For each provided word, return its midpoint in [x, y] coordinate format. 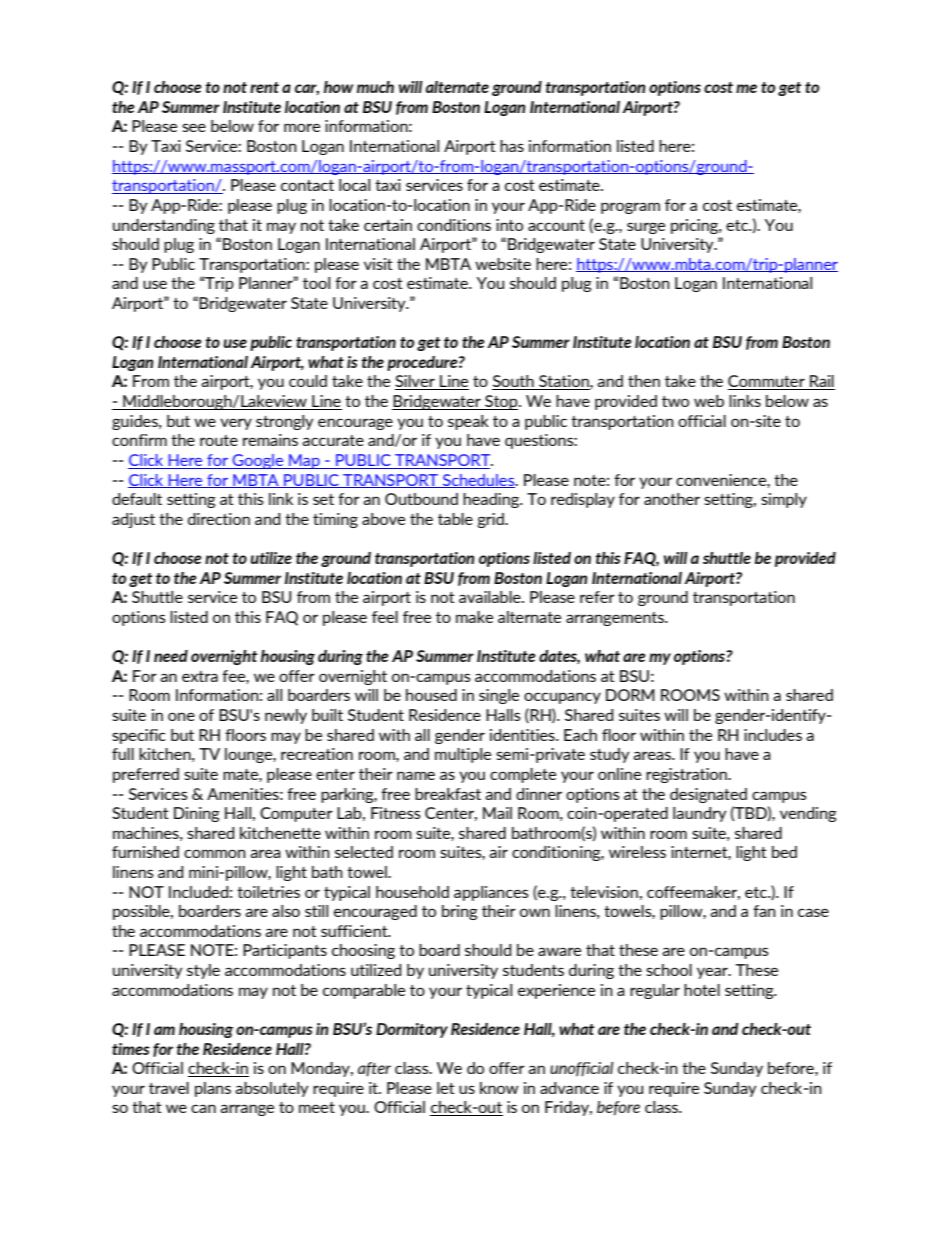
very [236, 424]
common [215, 853]
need [171, 656]
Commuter [767, 382]
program [630, 208]
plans [213, 1089]
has [512, 146]
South [514, 382]
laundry [699, 814]
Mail [497, 813]
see [194, 127]
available [491, 597]
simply [784, 500]
